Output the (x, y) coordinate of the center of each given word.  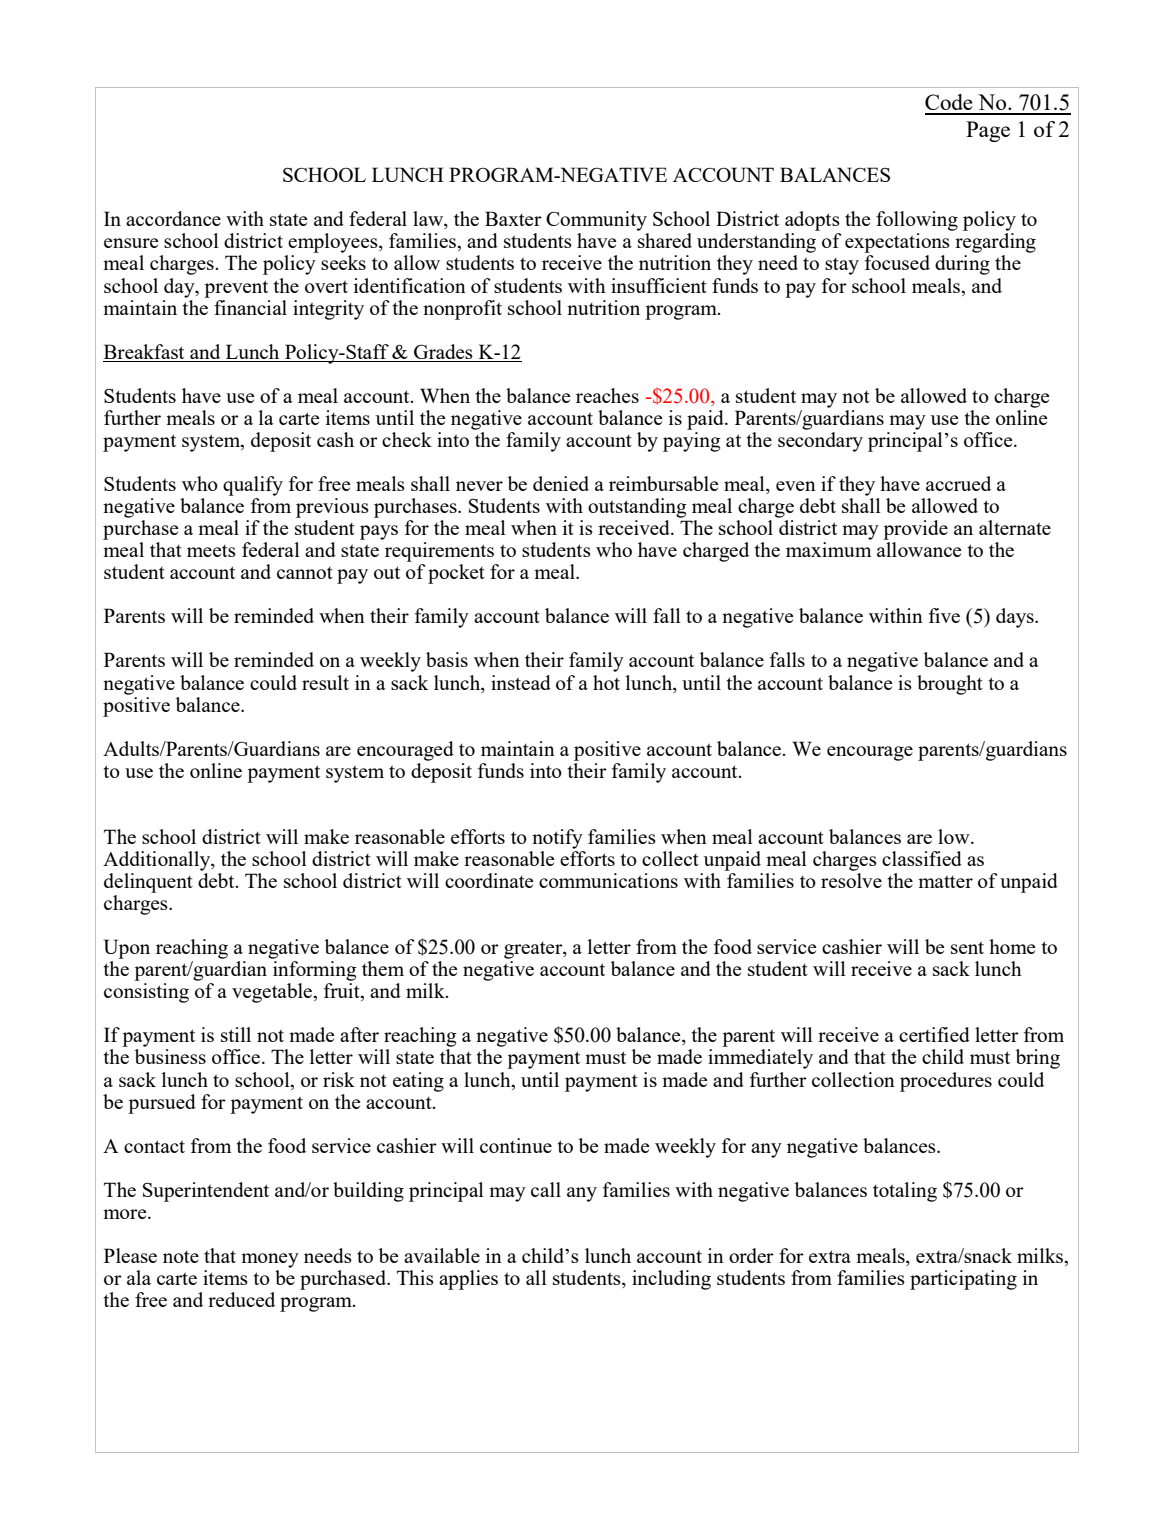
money (270, 1260)
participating (963, 1280)
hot (606, 682)
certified (934, 1034)
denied (561, 483)
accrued (958, 483)
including (671, 1280)
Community (596, 221)
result (325, 682)
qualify (253, 486)
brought (950, 685)
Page (988, 131)
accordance (173, 218)
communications (608, 880)
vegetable (273, 993)
